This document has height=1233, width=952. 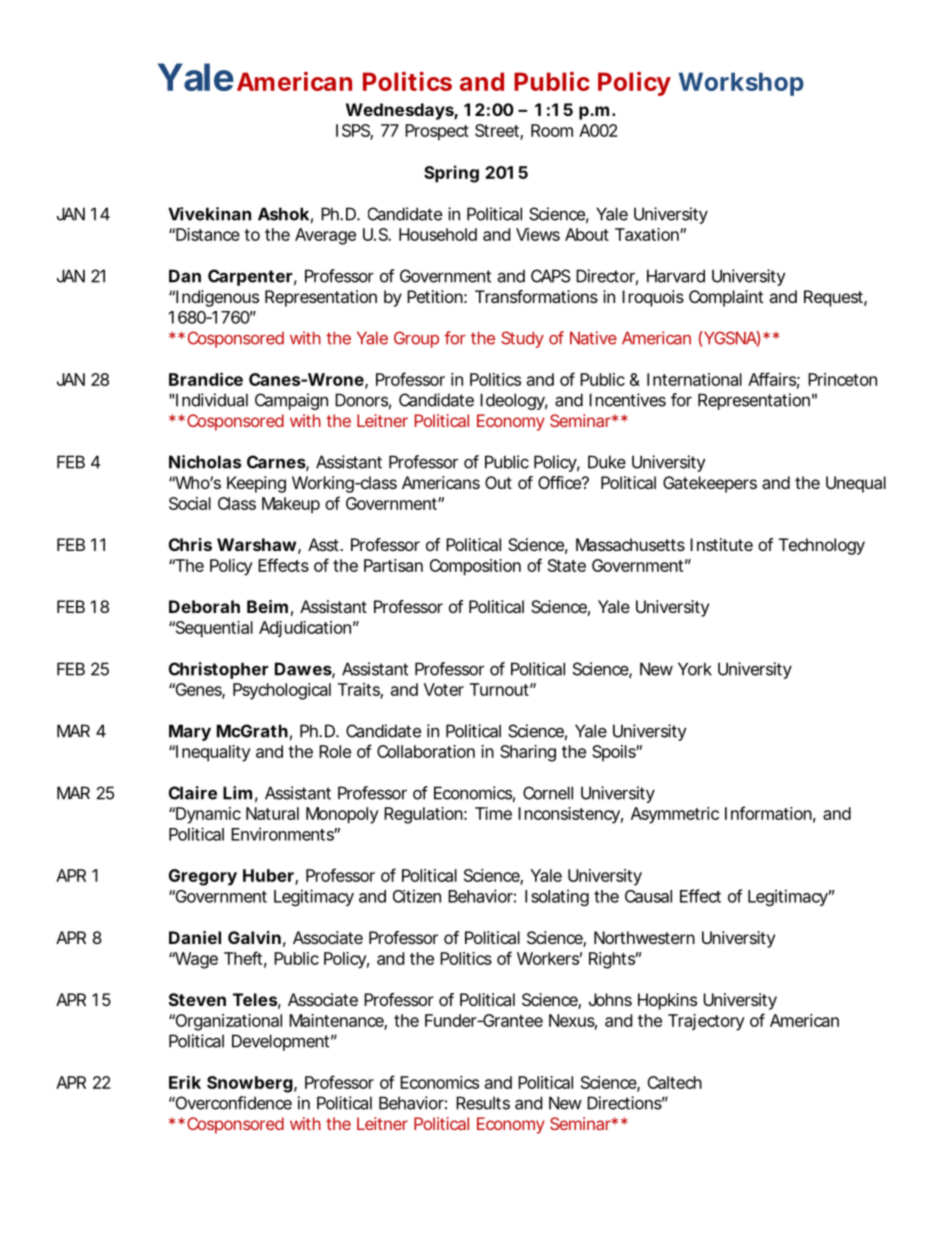 I want to click on Workshop, so click(x=741, y=84).
